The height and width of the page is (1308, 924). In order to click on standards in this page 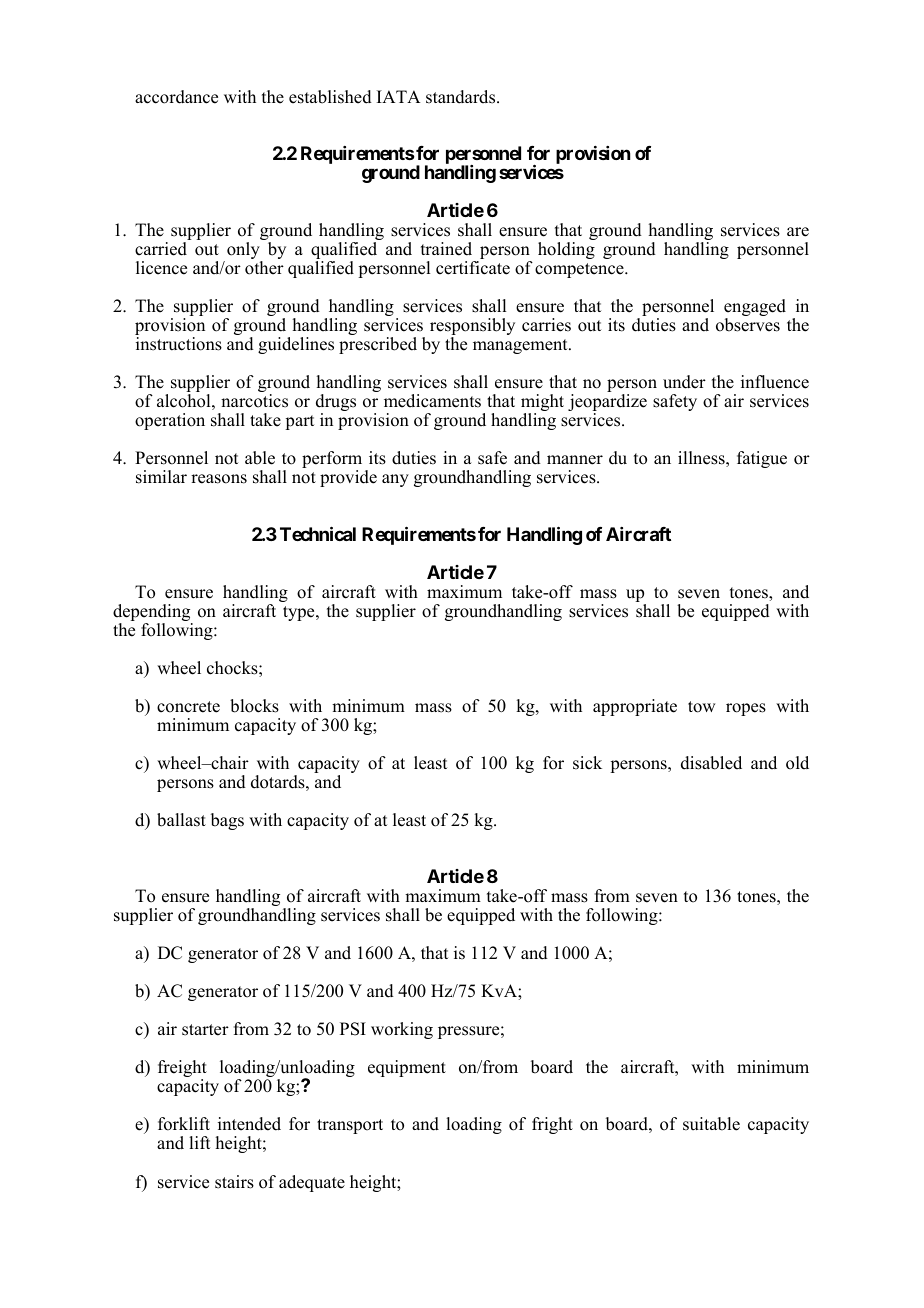, I will do `click(462, 97)`.
